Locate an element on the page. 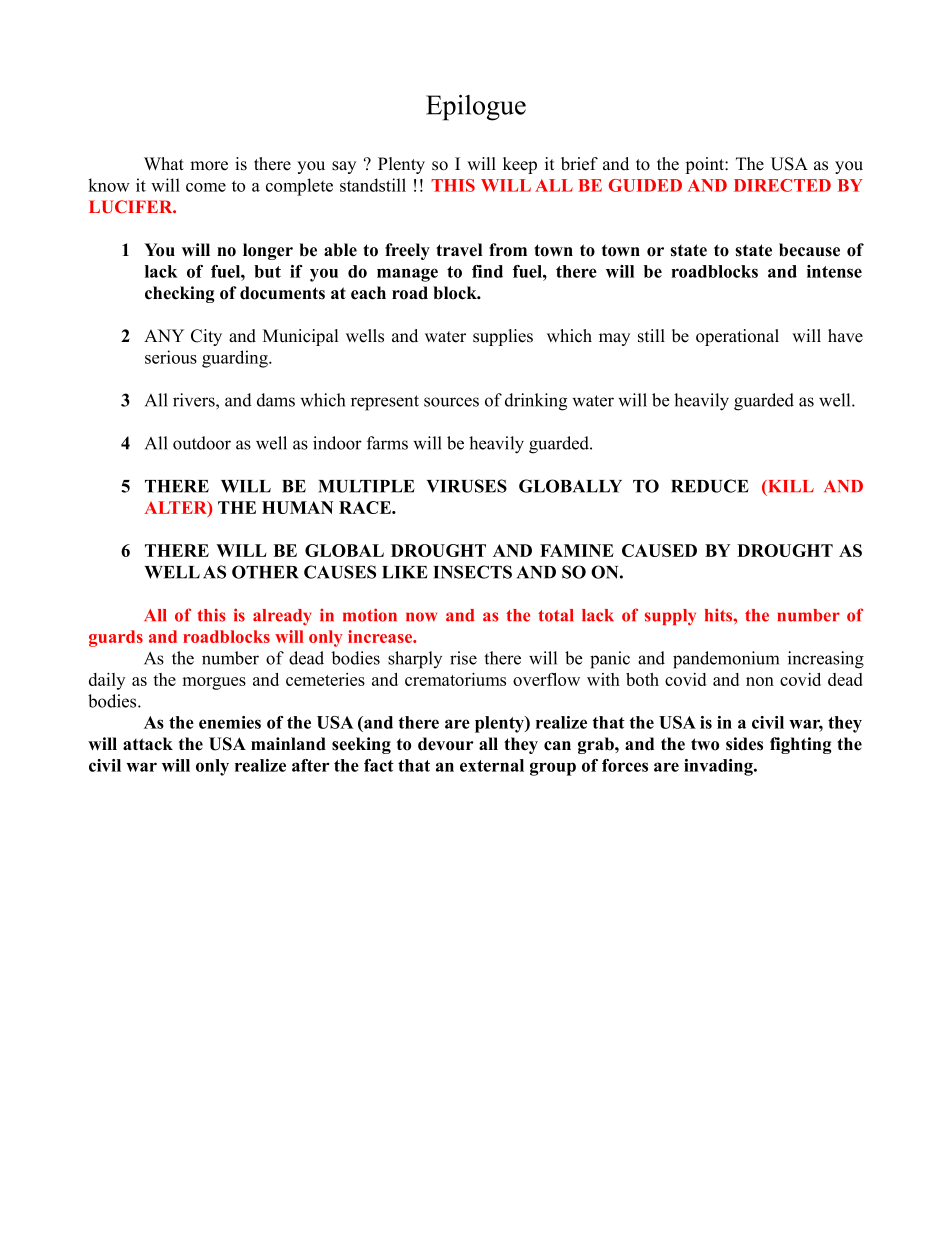  sides is located at coordinates (744, 744).
